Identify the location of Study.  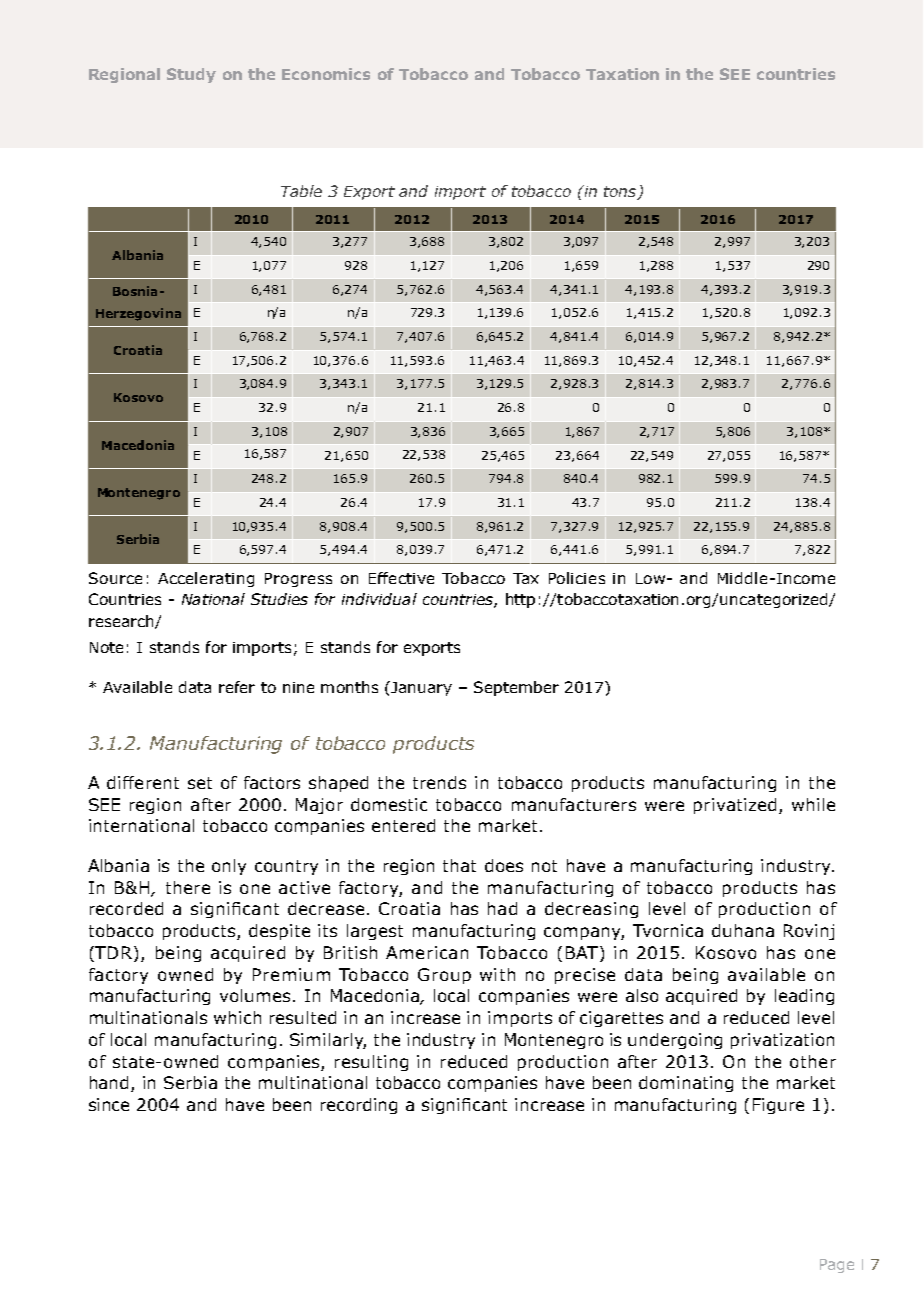
(191, 75).
